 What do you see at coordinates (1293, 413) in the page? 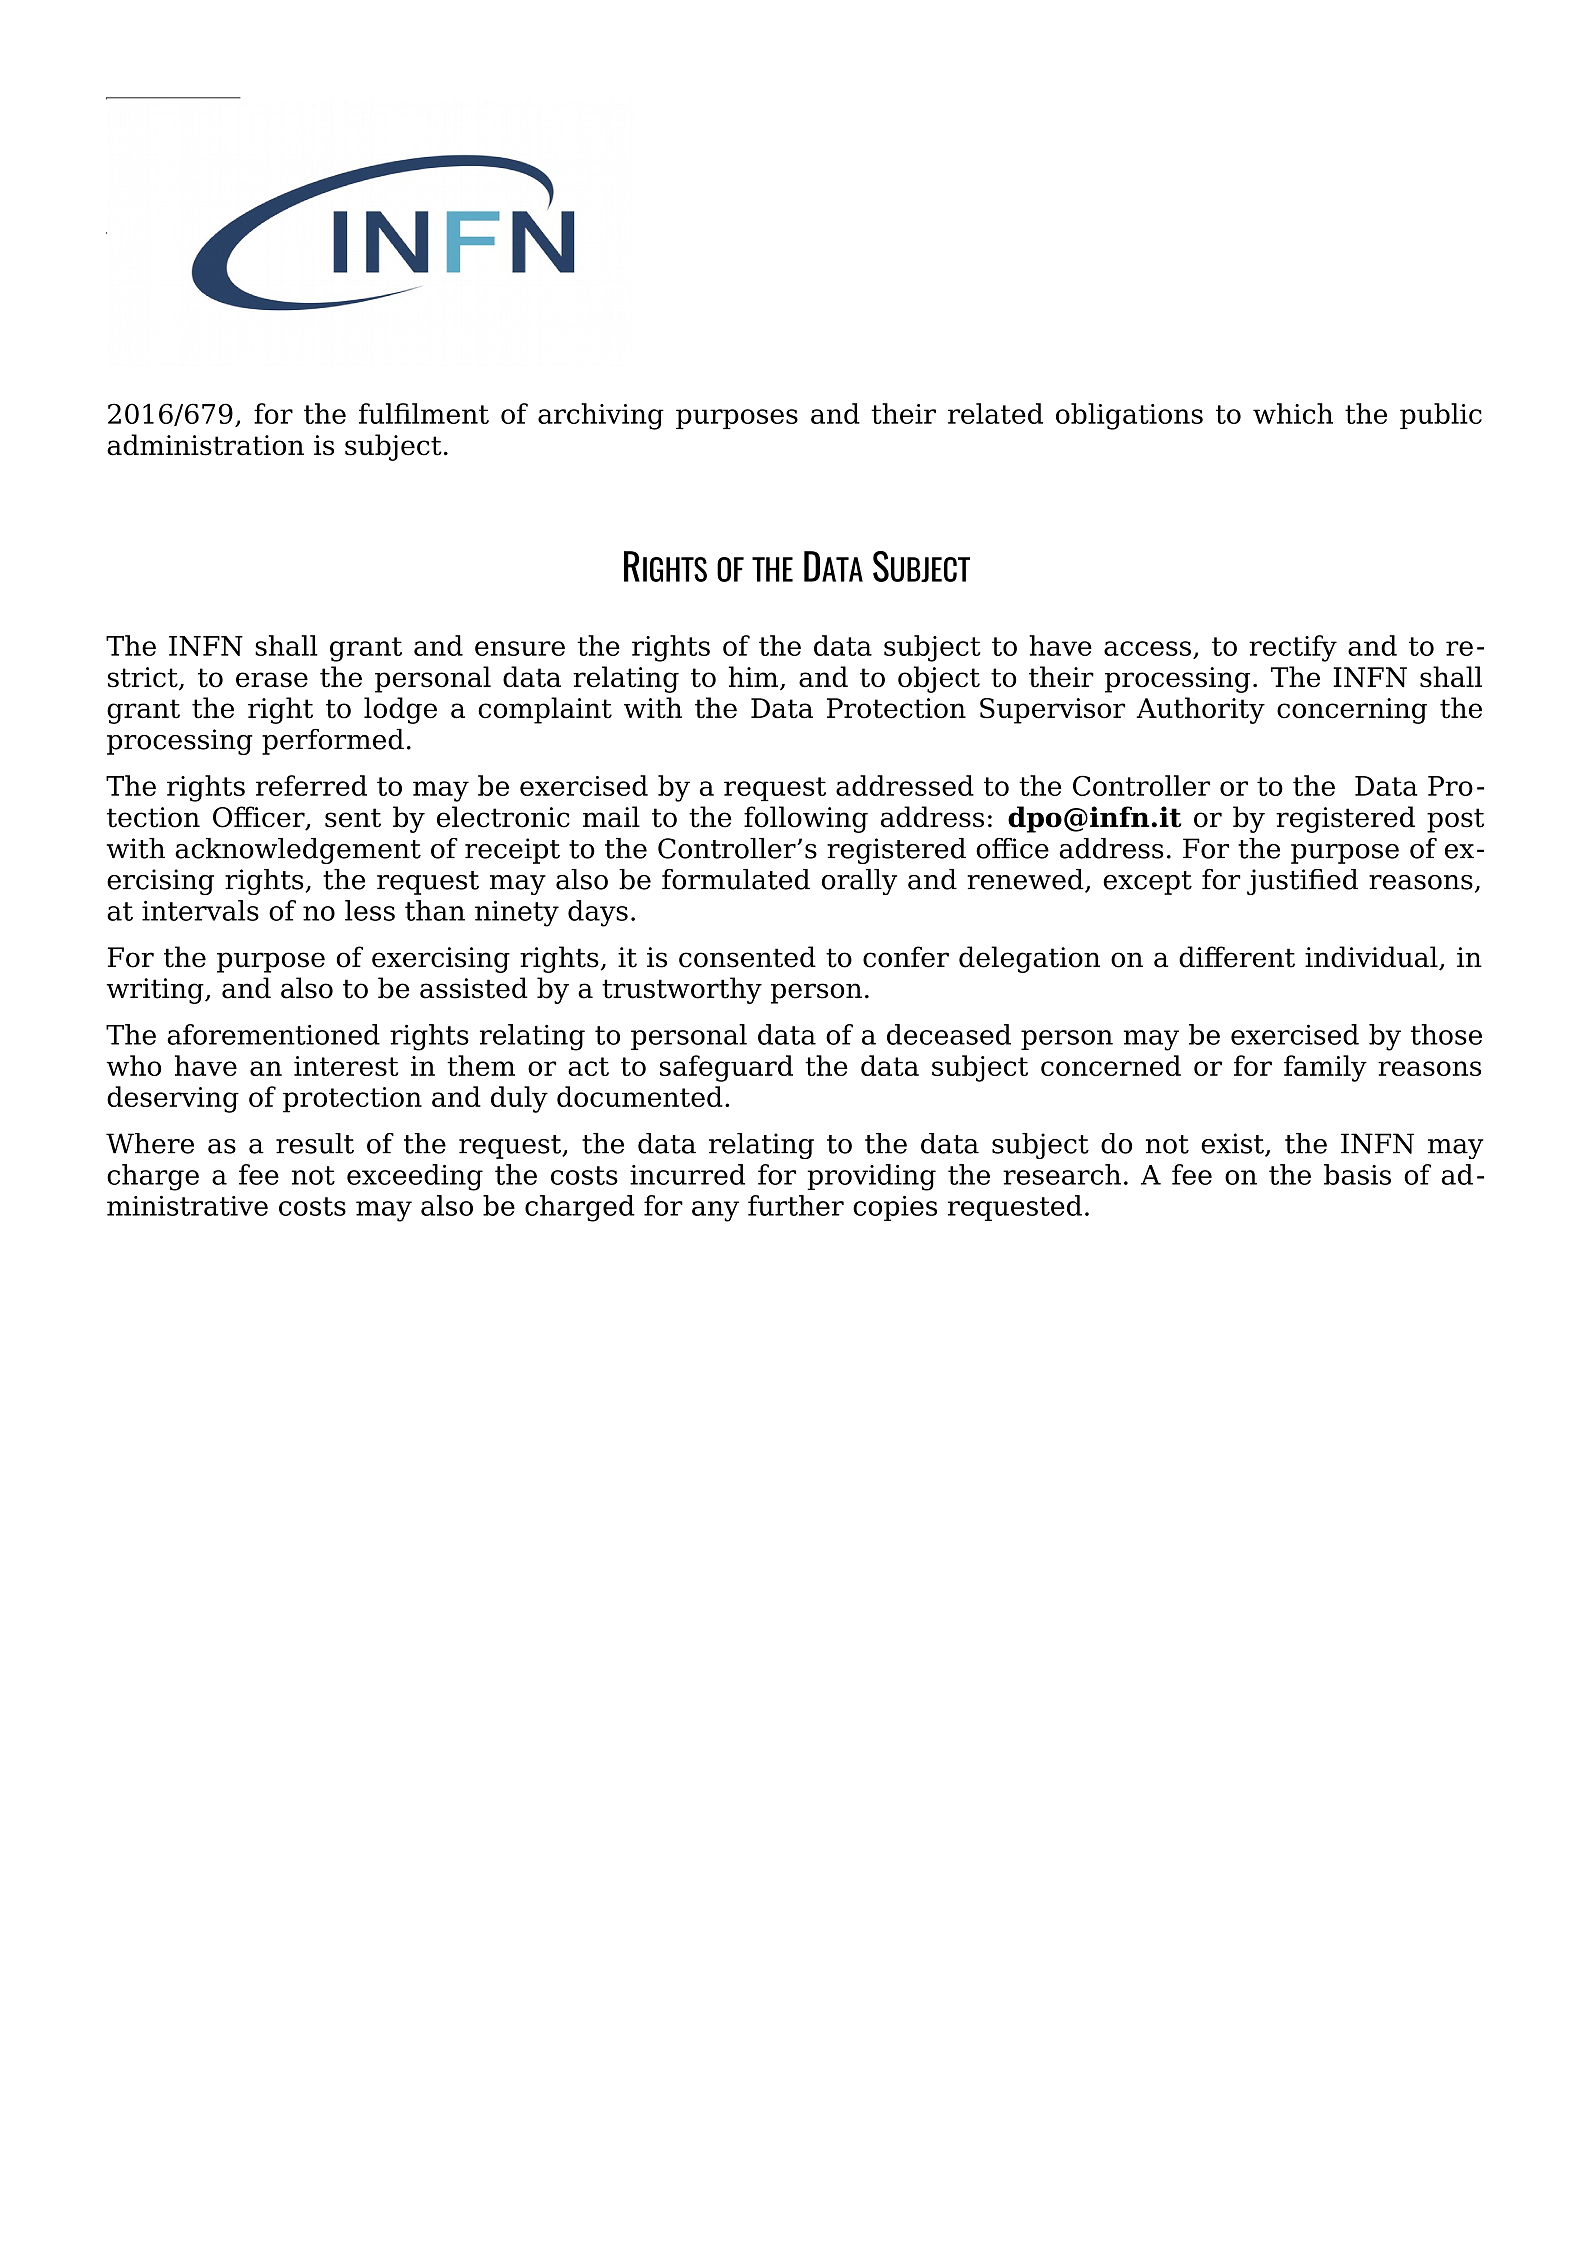
I see `which` at bounding box center [1293, 413].
